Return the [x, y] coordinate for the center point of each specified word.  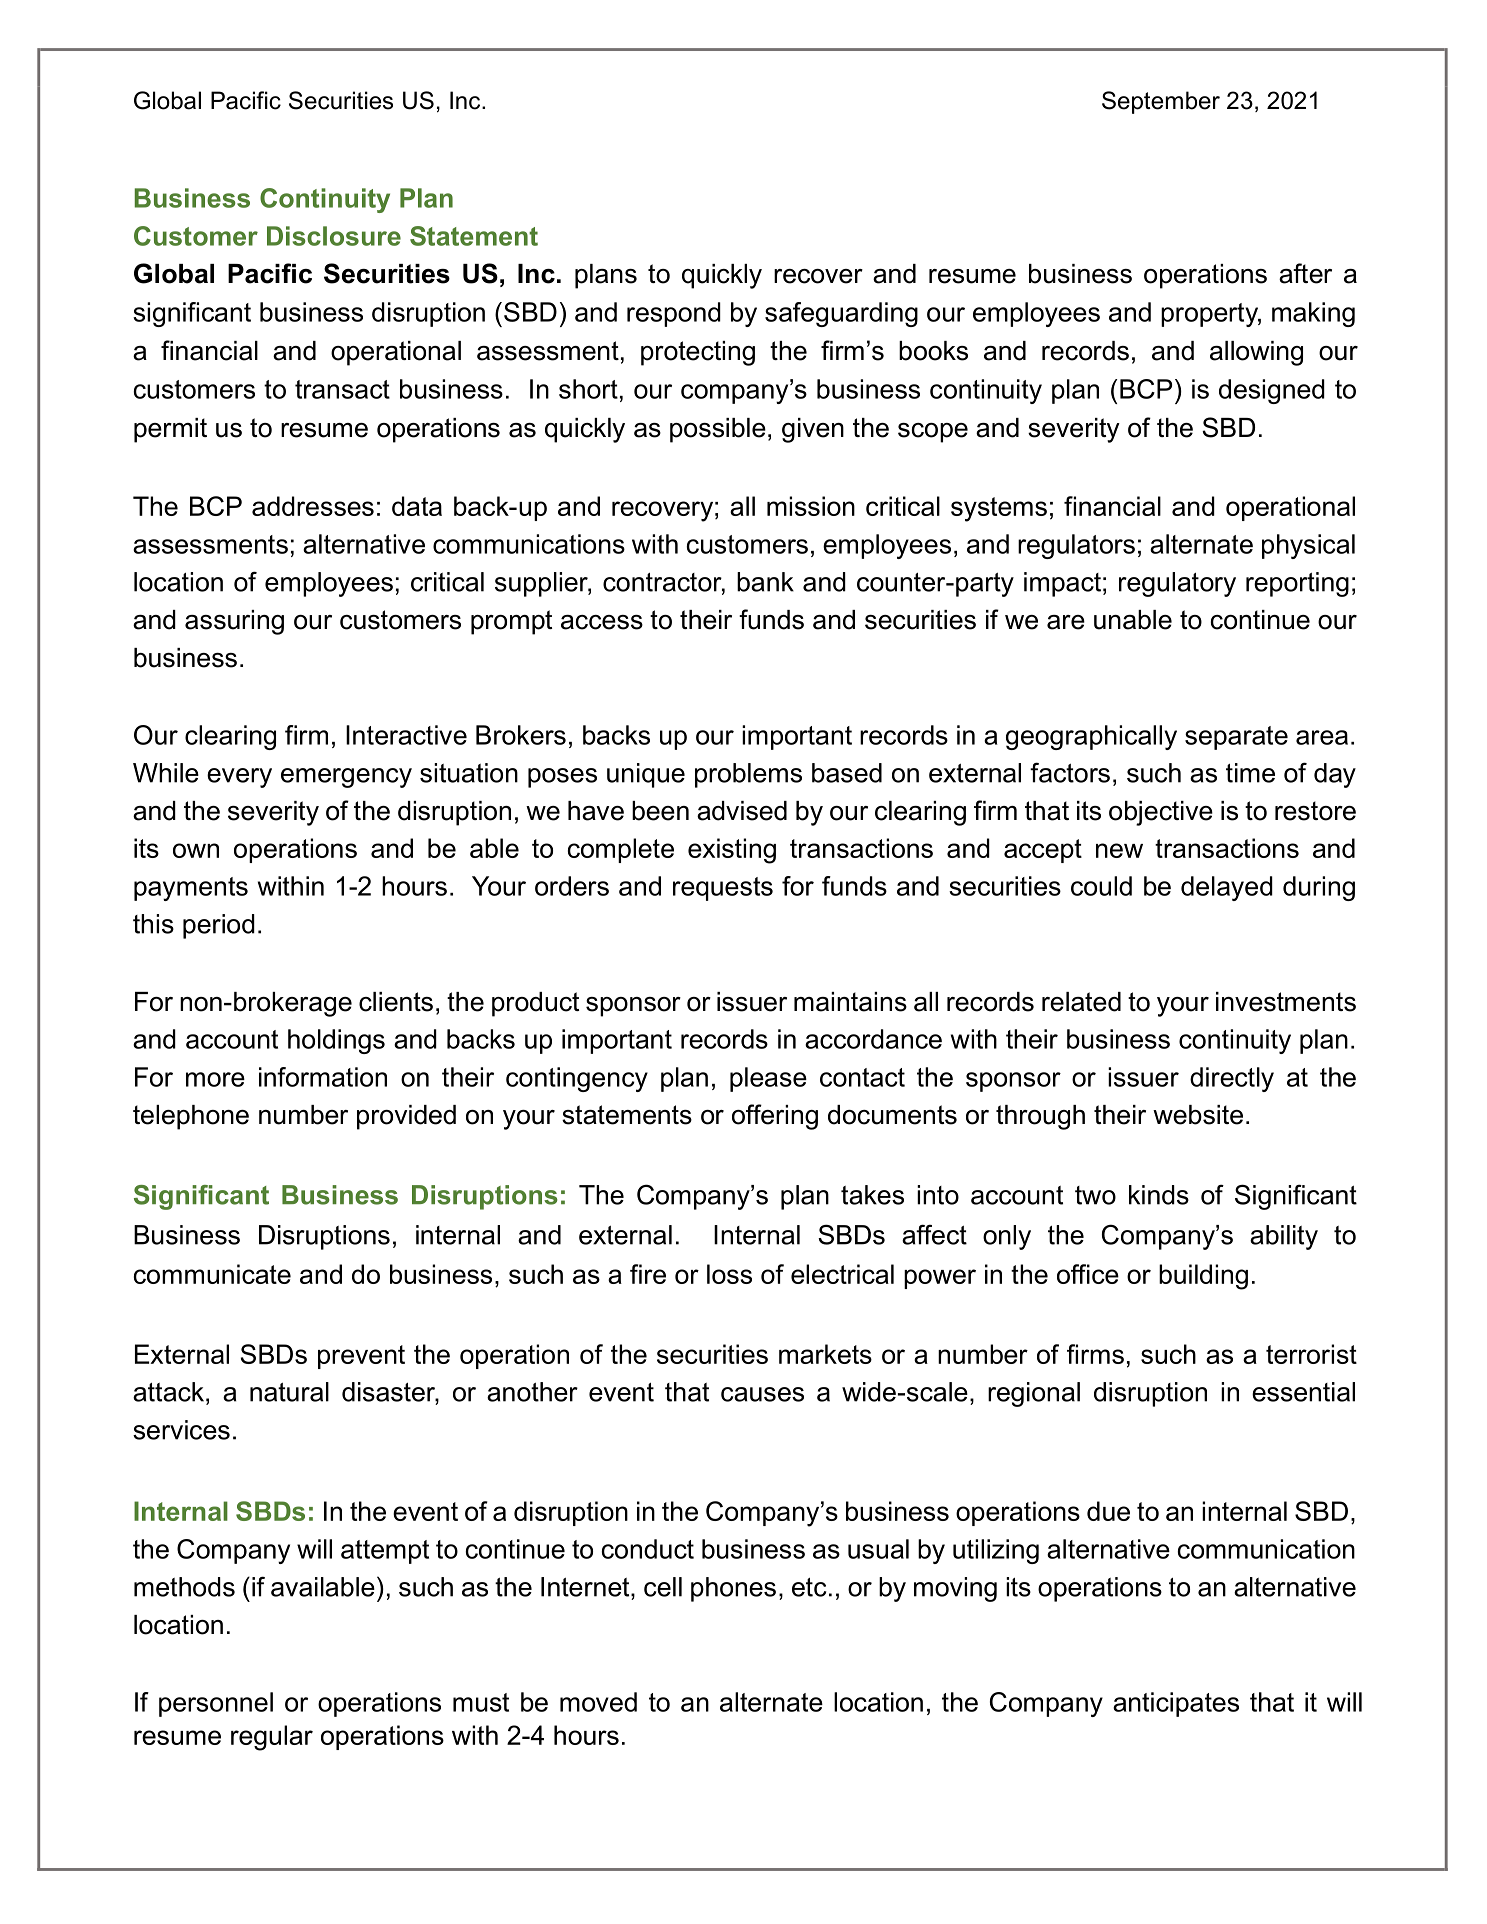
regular [272, 1738]
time [1250, 773]
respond [674, 314]
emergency [346, 778]
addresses [313, 506]
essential [1303, 1392]
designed [1272, 391]
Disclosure [334, 236]
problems [748, 775]
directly [1232, 1079]
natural [289, 1392]
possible [718, 430]
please [768, 1079]
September [1161, 102]
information [323, 1077]
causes [762, 1394]
